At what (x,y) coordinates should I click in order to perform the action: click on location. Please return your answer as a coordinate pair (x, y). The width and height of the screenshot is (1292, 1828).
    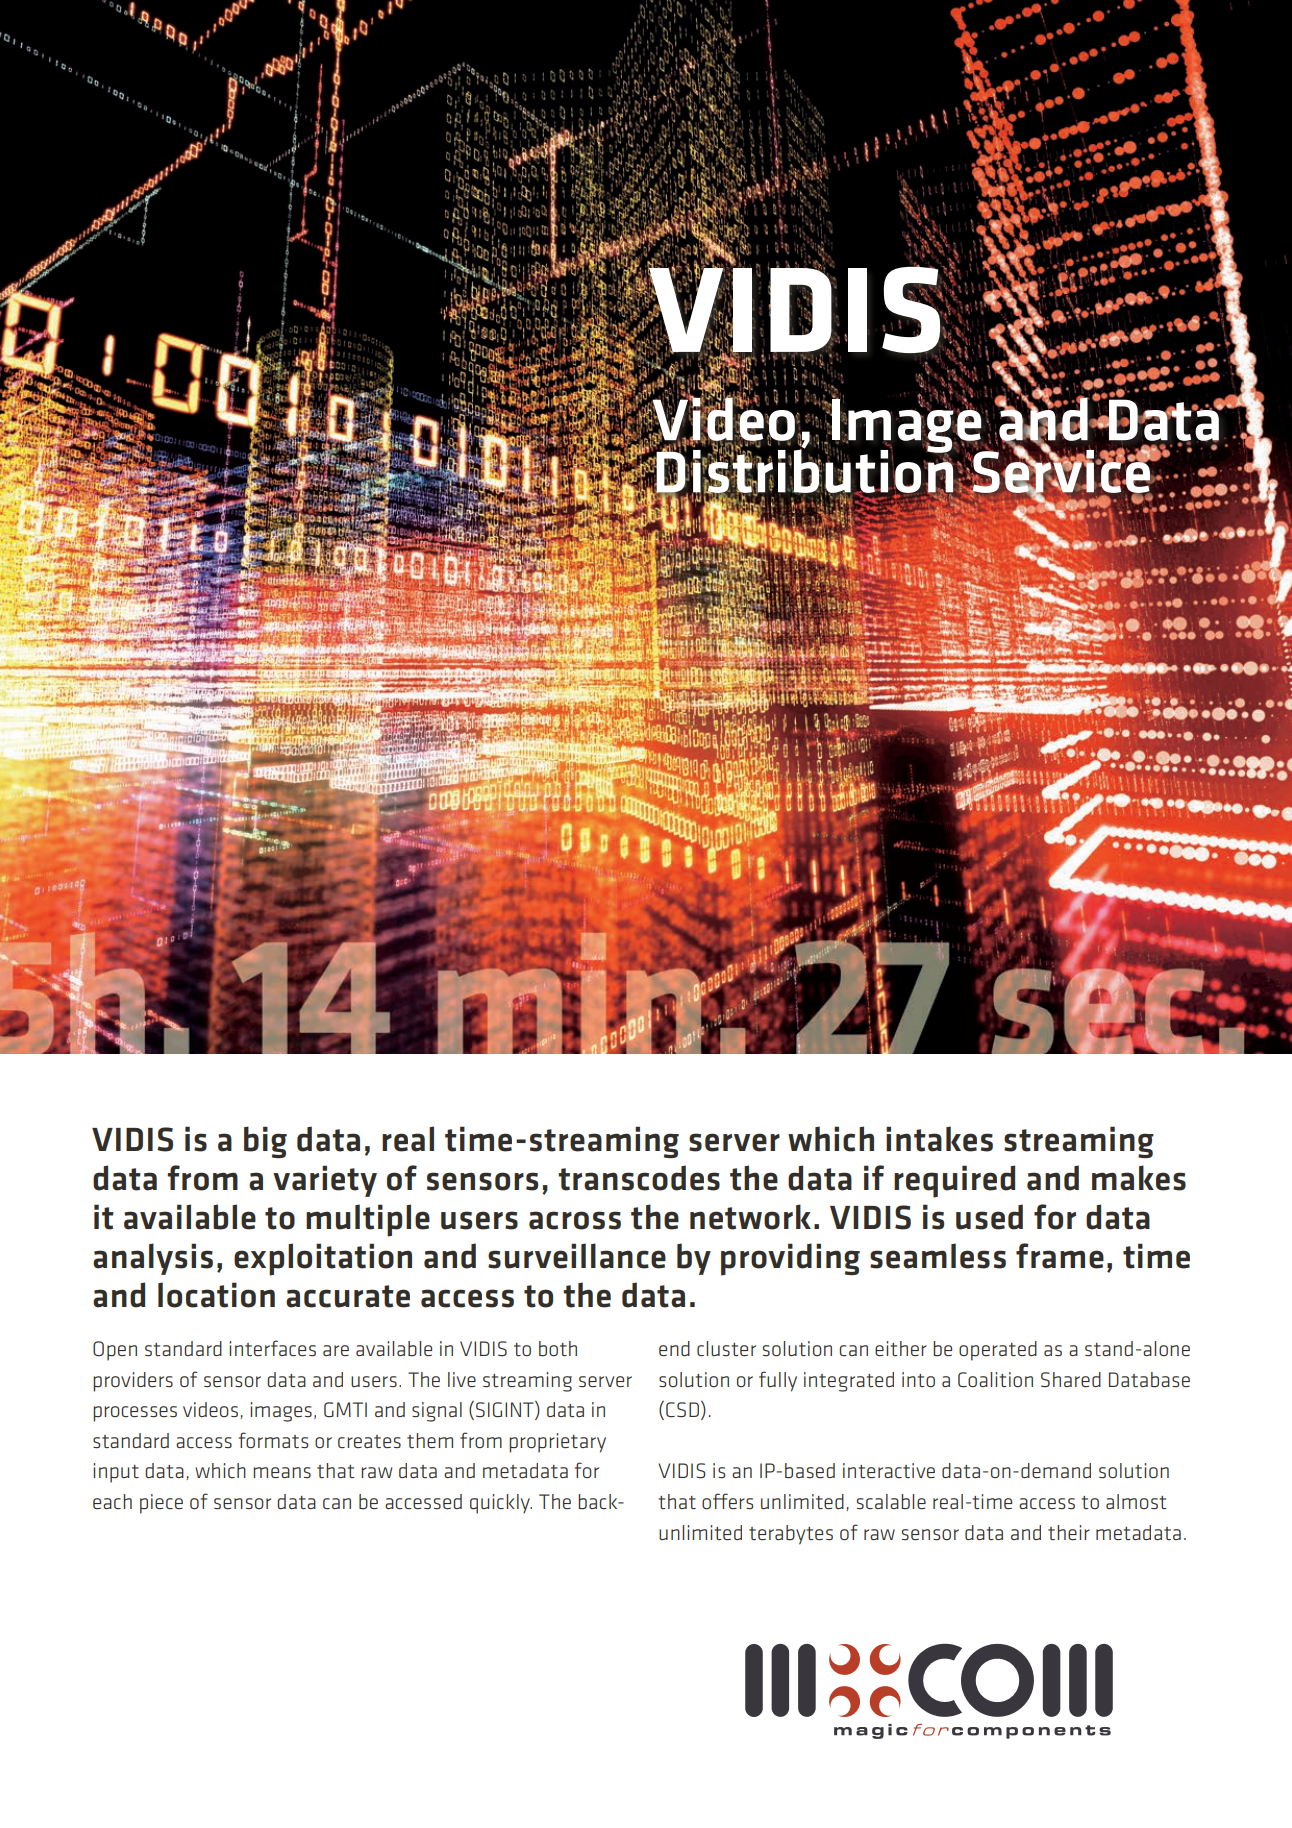
    Looking at the image, I should click on (216, 1295).
